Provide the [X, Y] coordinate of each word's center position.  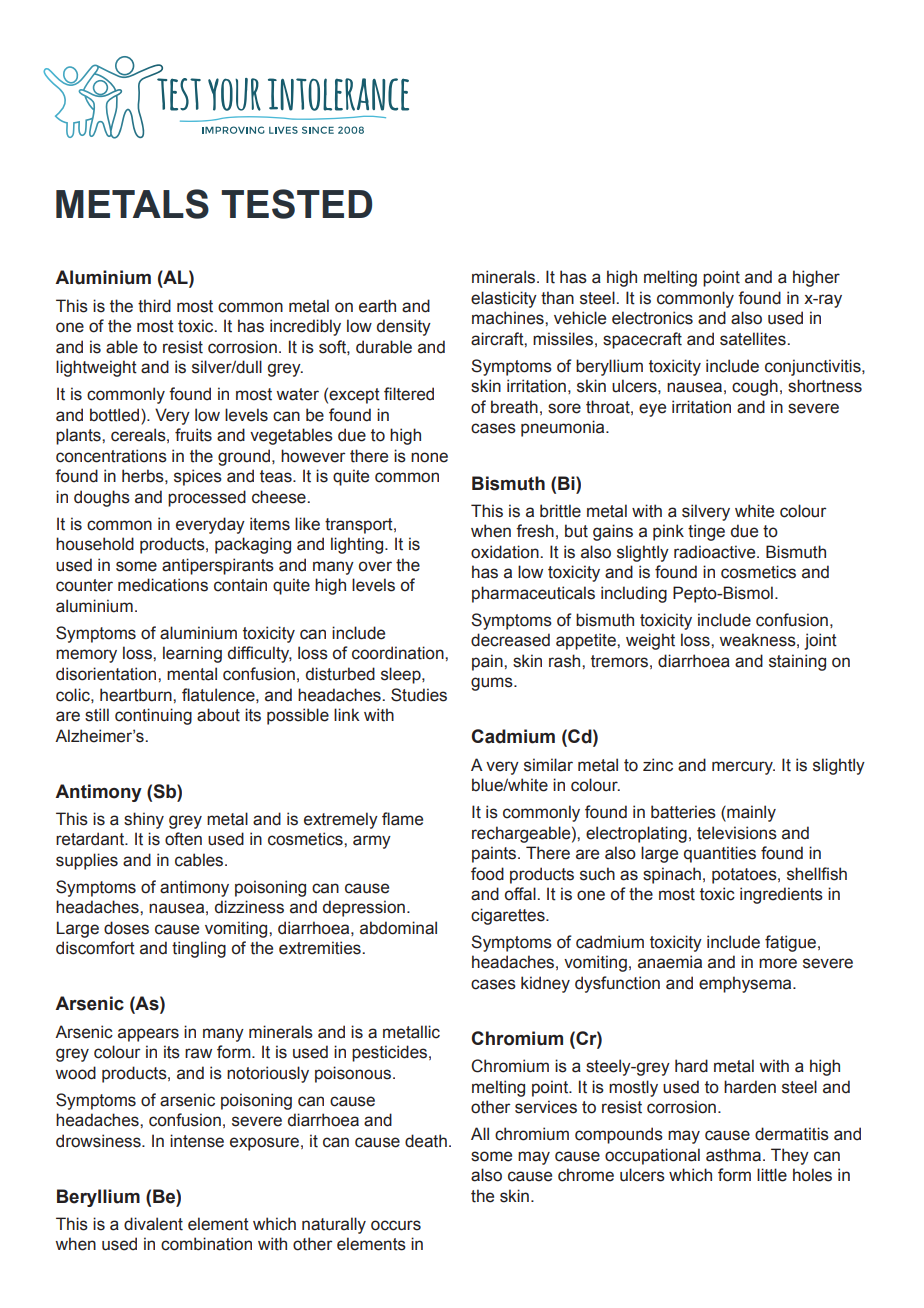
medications [163, 585]
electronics [652, 318]
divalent [153, 1224]
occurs [396, 1225]
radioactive [716, 552]
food [487, 874]
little [772, 1175]
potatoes [745, 876]
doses [126, 928]
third [154, 306]
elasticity [504, 299]
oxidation [506, 552]
